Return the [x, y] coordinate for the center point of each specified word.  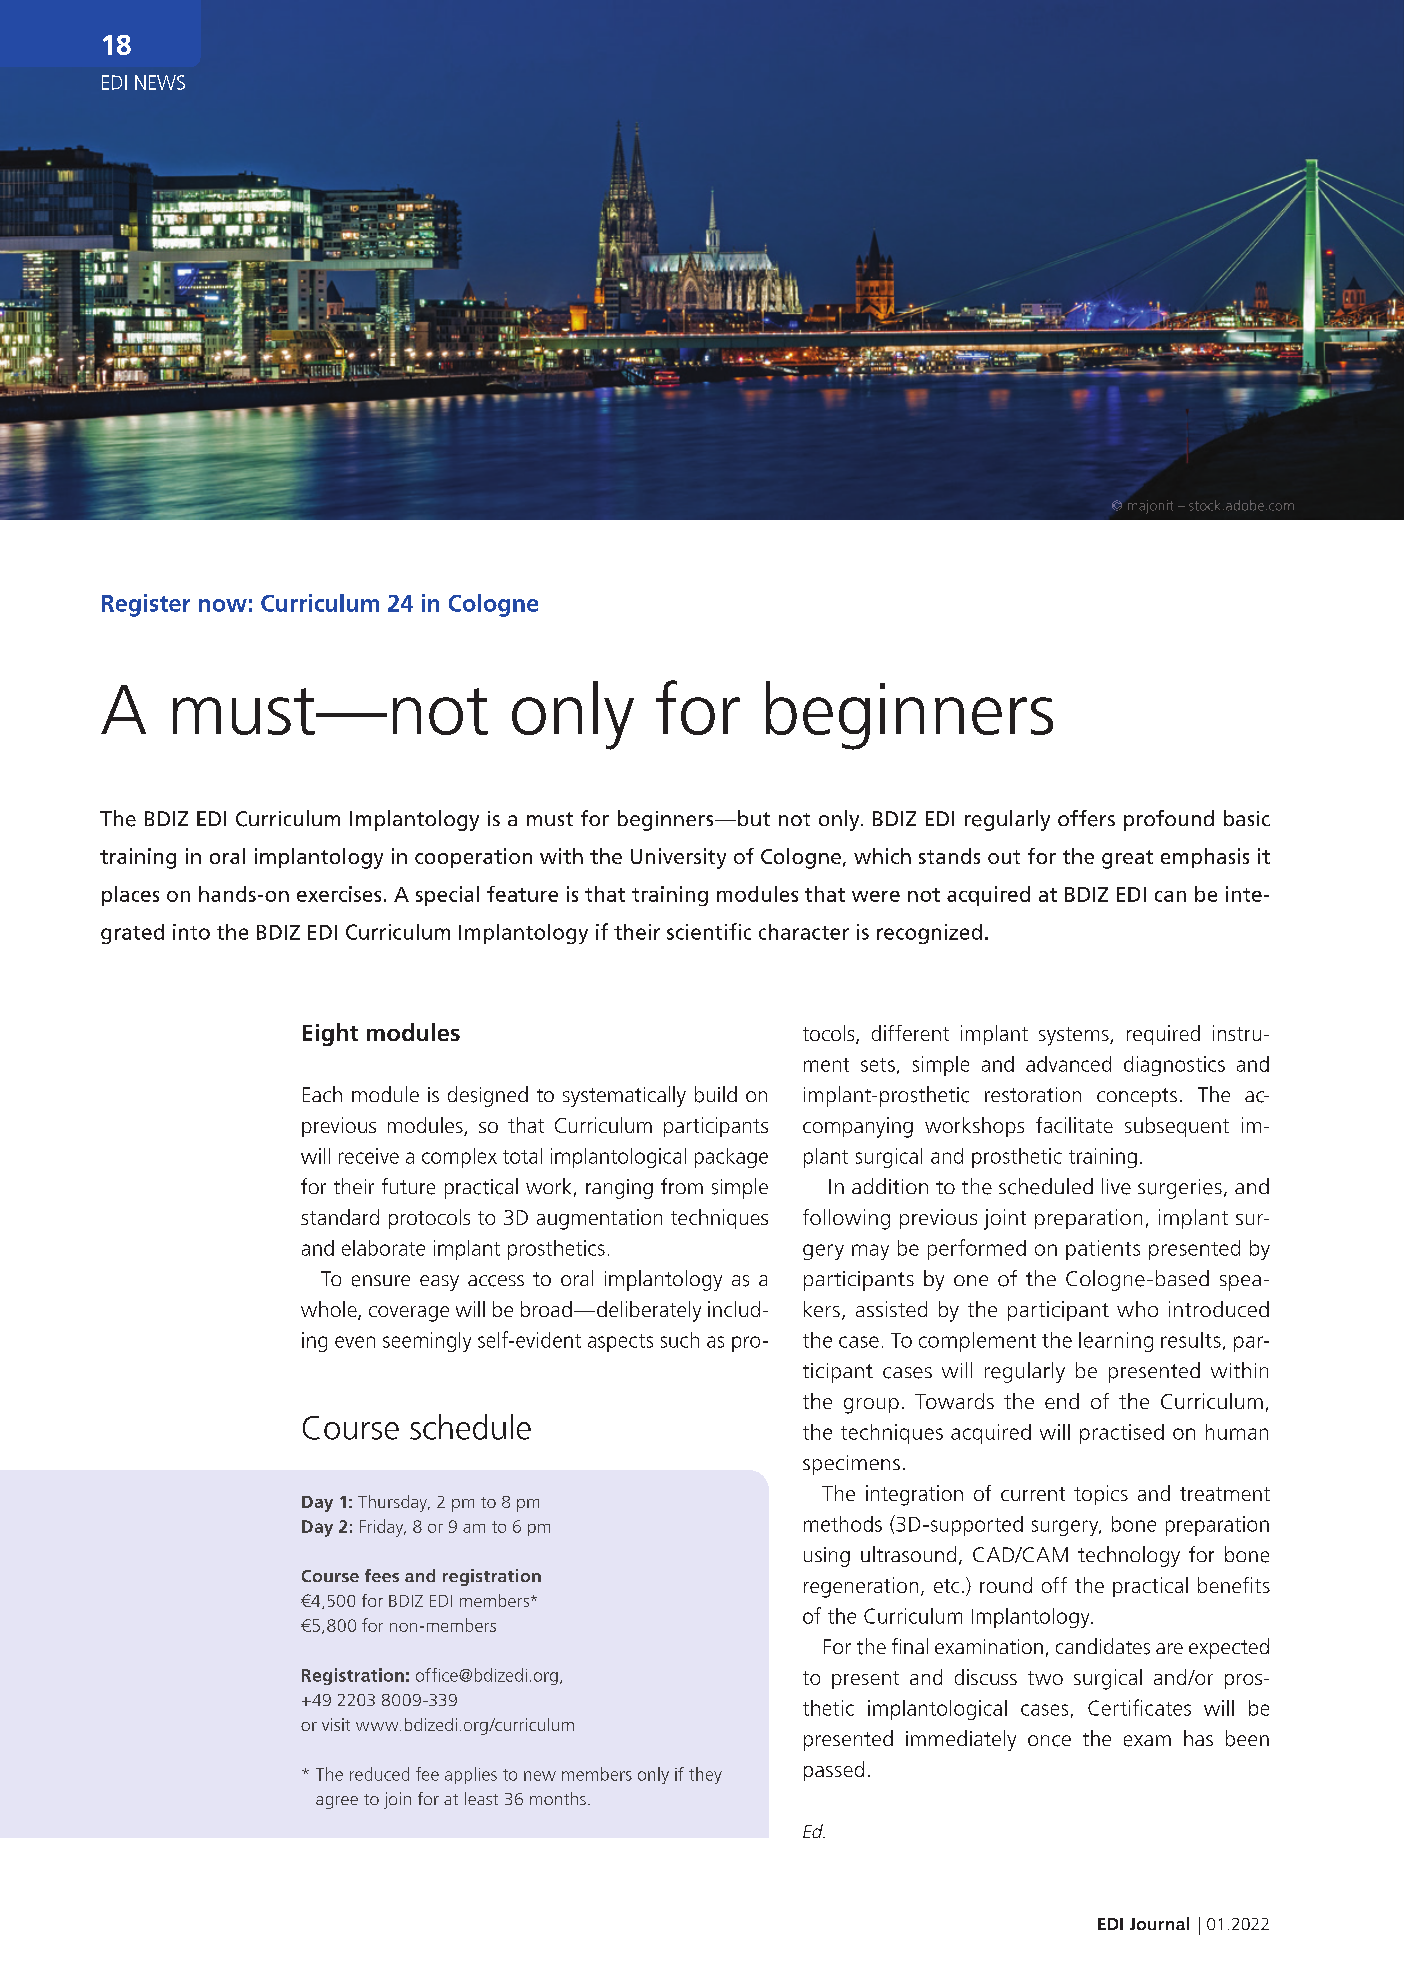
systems [1075, 1036]
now [223, 605]
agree [337, 1802]
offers [1086, 818]
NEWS [160, 82]
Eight [330, 1034]
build [716, 1094]
